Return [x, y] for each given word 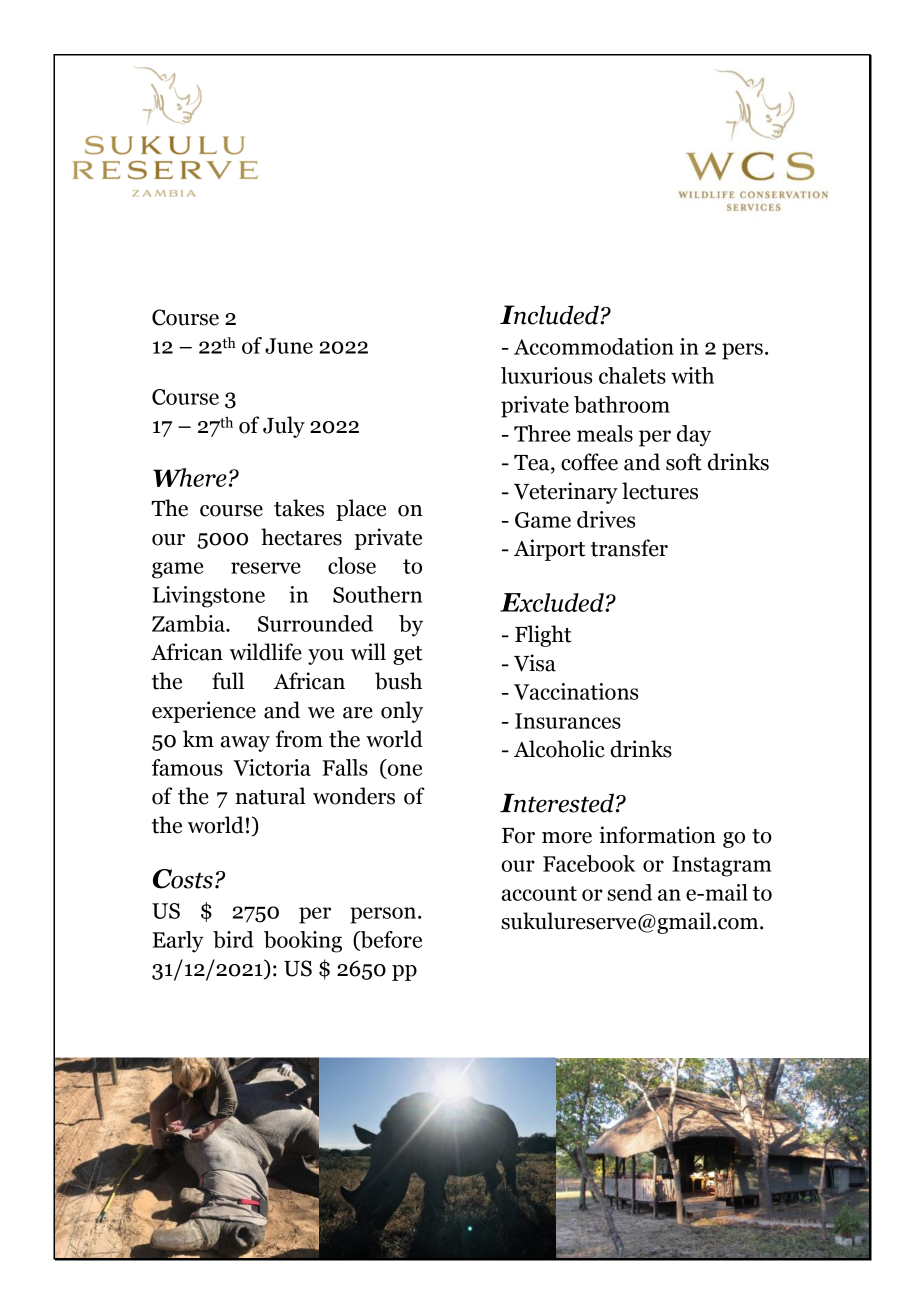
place [361, 510]
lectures [660, 491]
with [692, 375]
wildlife [266, 652]
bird [233, 939]
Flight [543, 636]
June [289, 346]
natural [270, 796]
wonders [354, 796]
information [657, 835]
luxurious [546, 375]
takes [299, 508]
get [408, 655]
